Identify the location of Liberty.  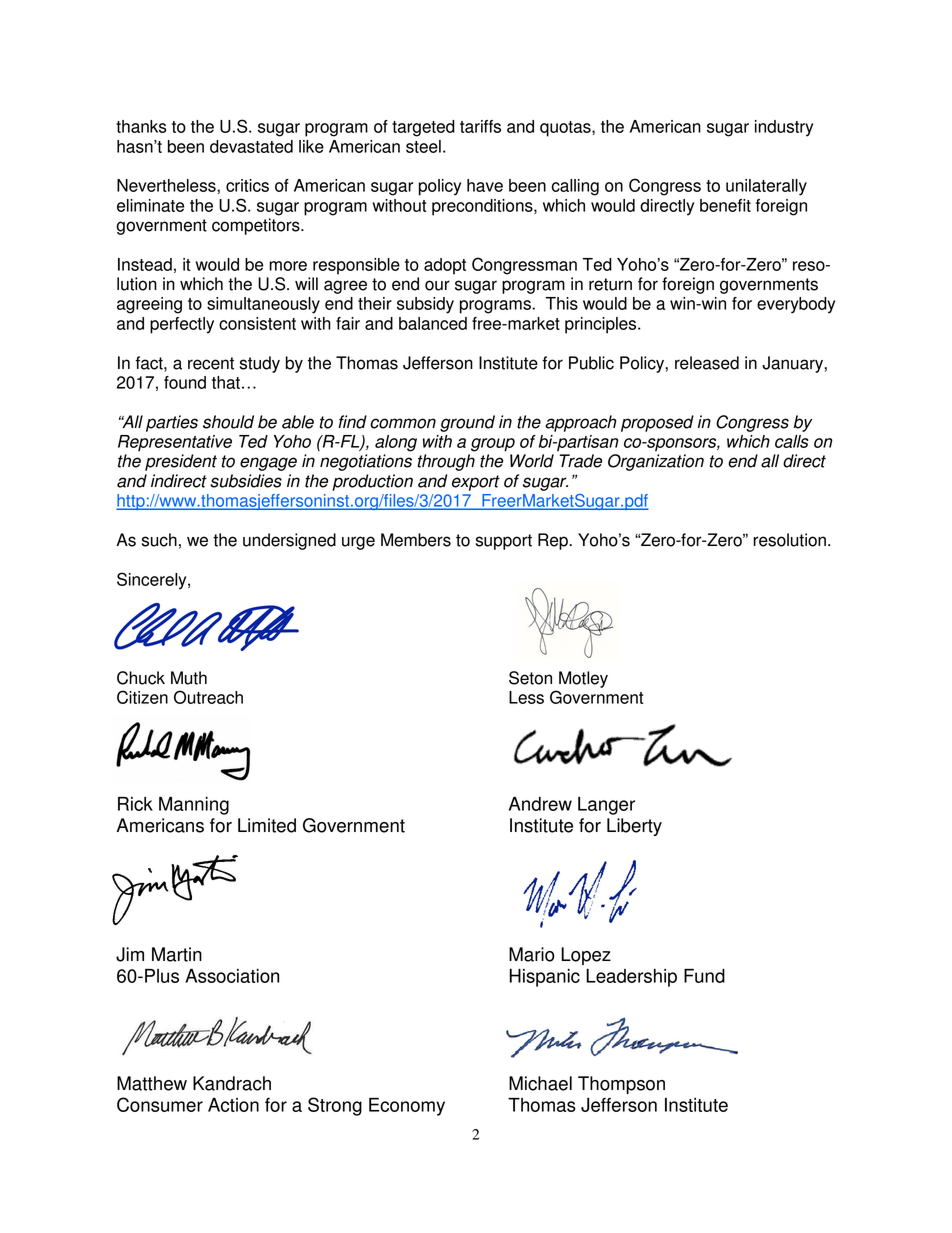
(634, 827).
